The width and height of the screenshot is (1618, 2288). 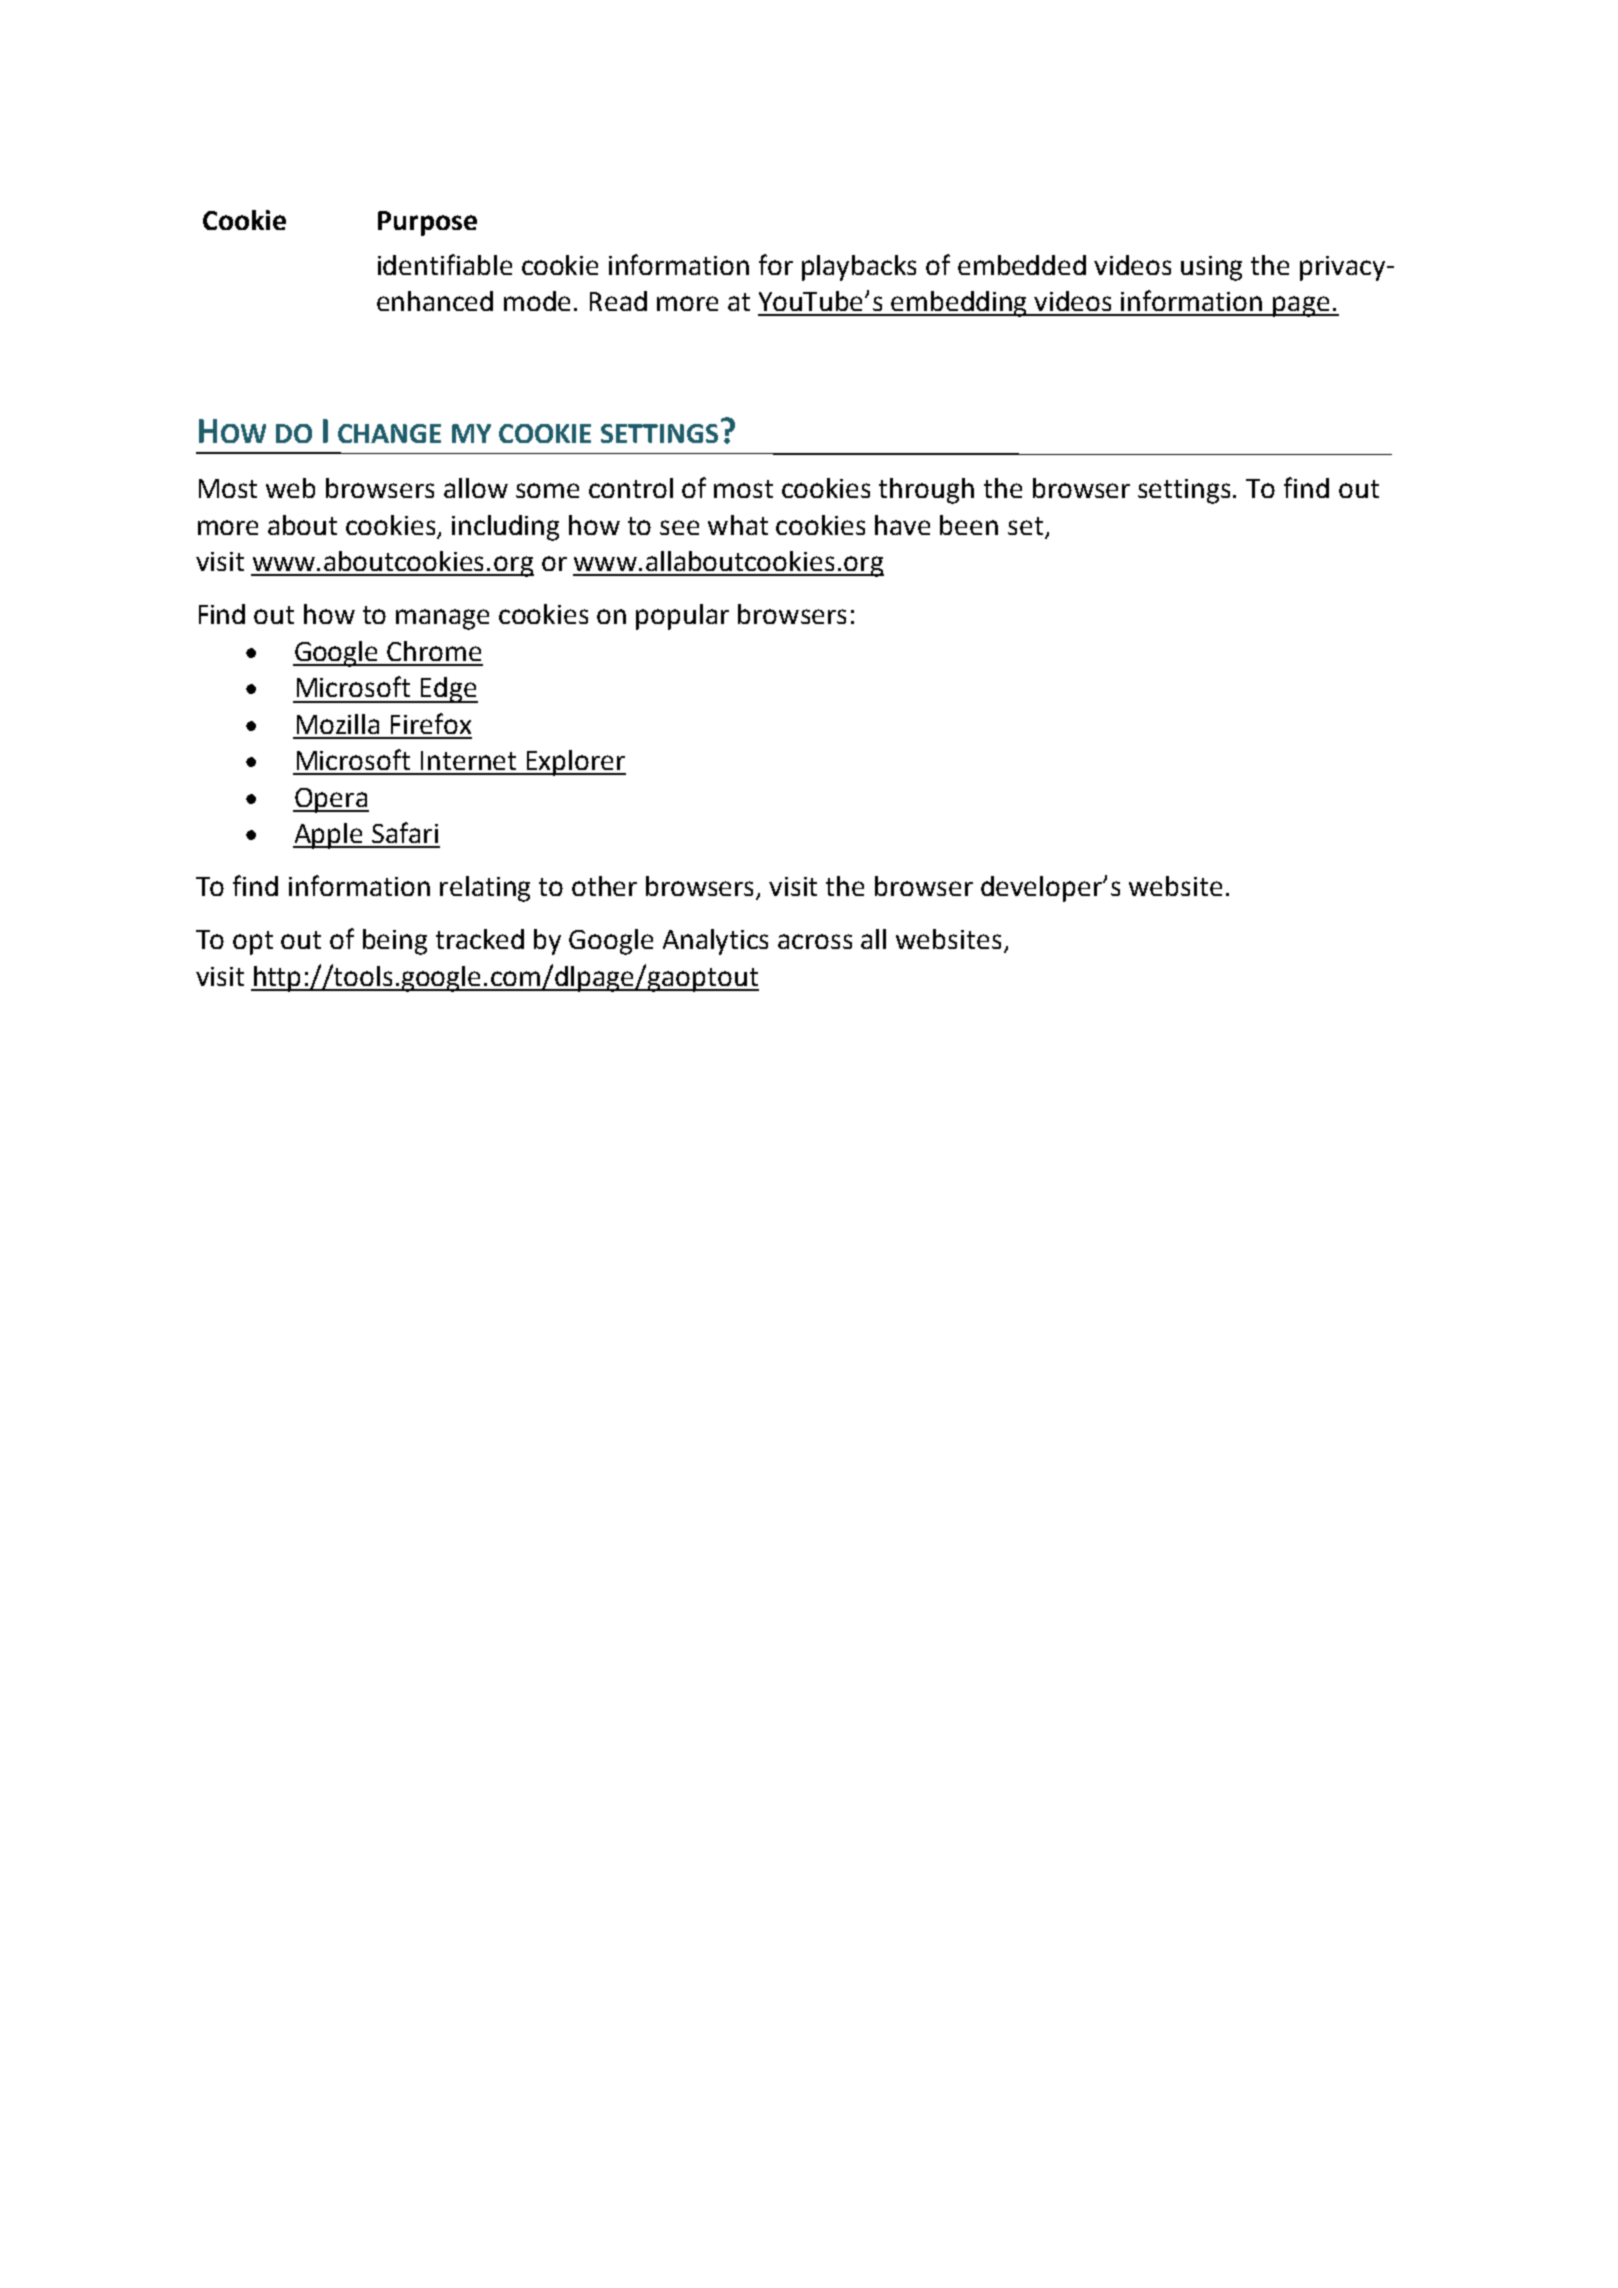 I want to click on identifiable, so click(x=445, y=264).
